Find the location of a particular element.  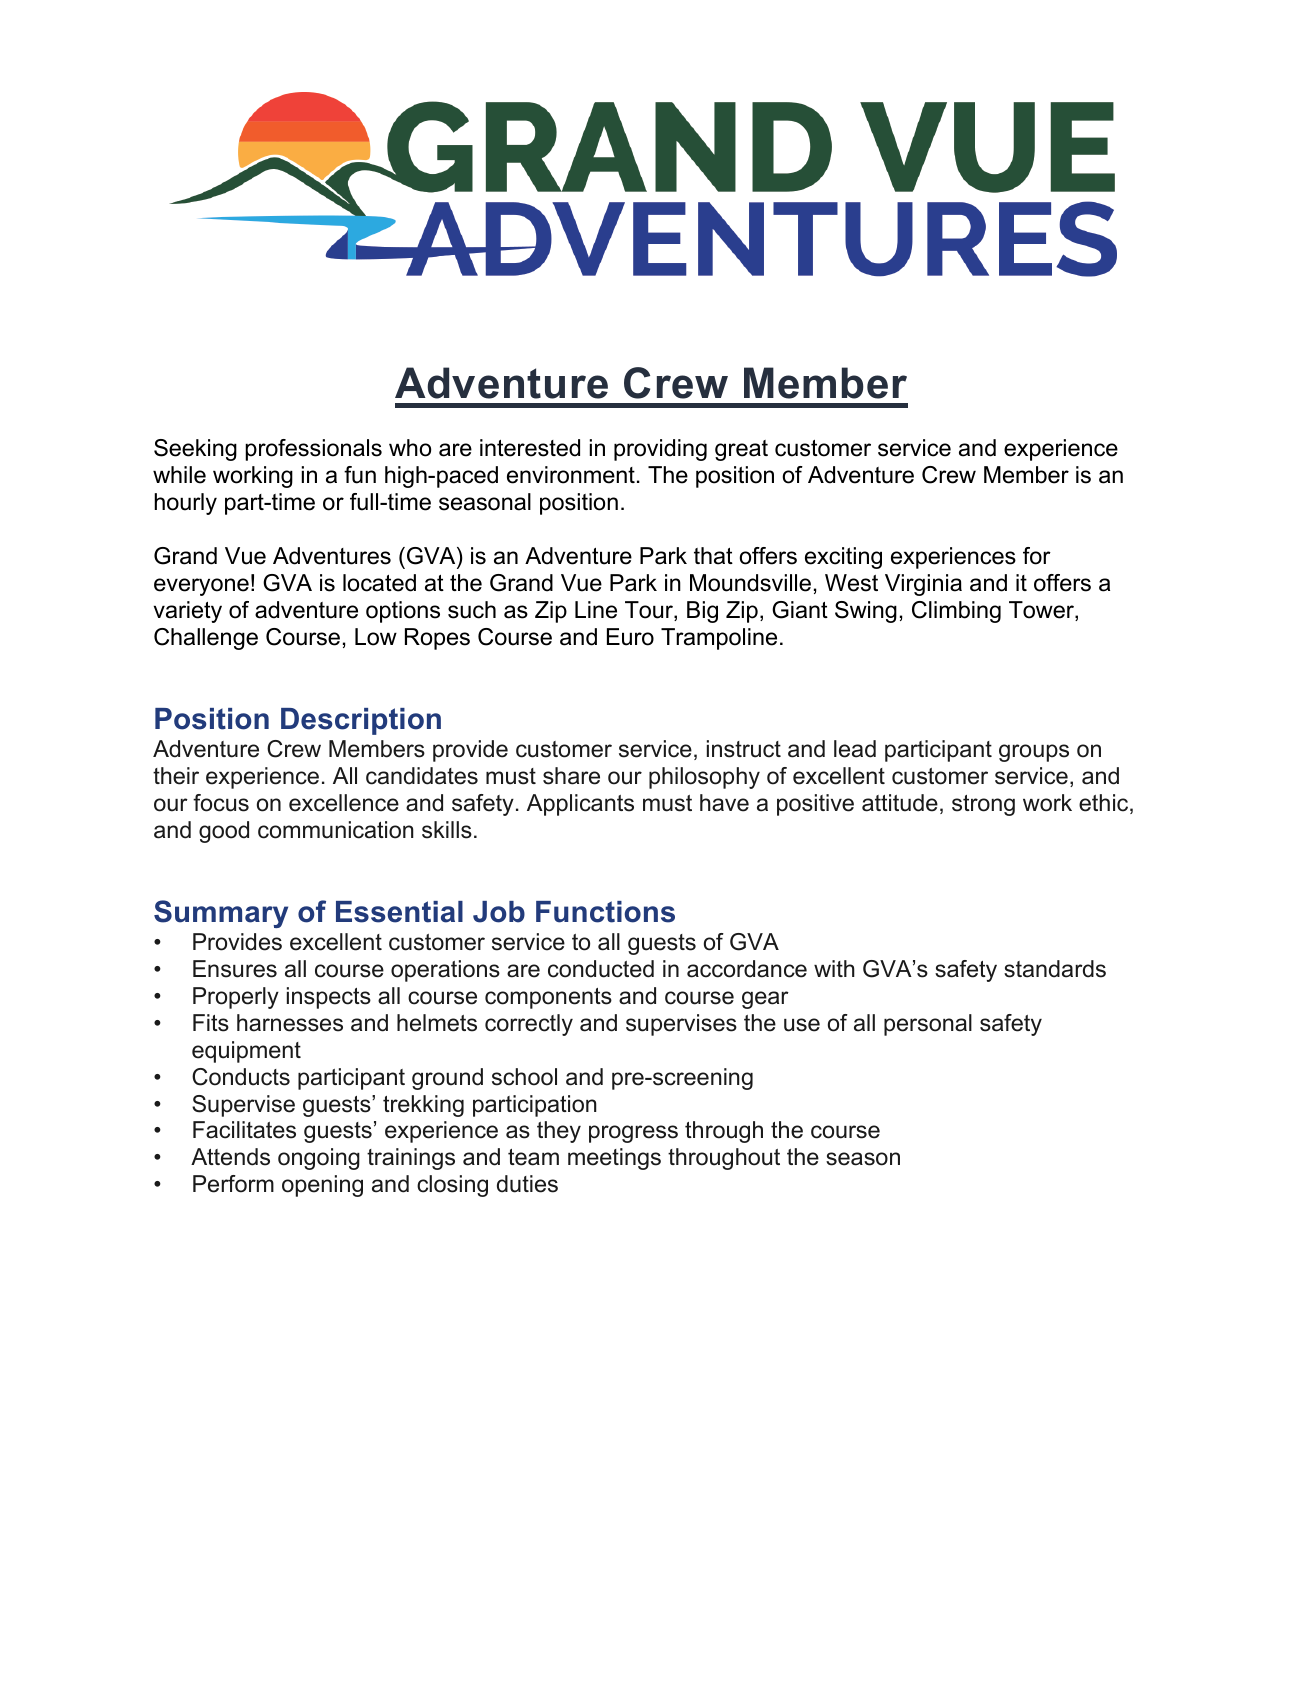

Applicants is located at coordinates (580, 805).
